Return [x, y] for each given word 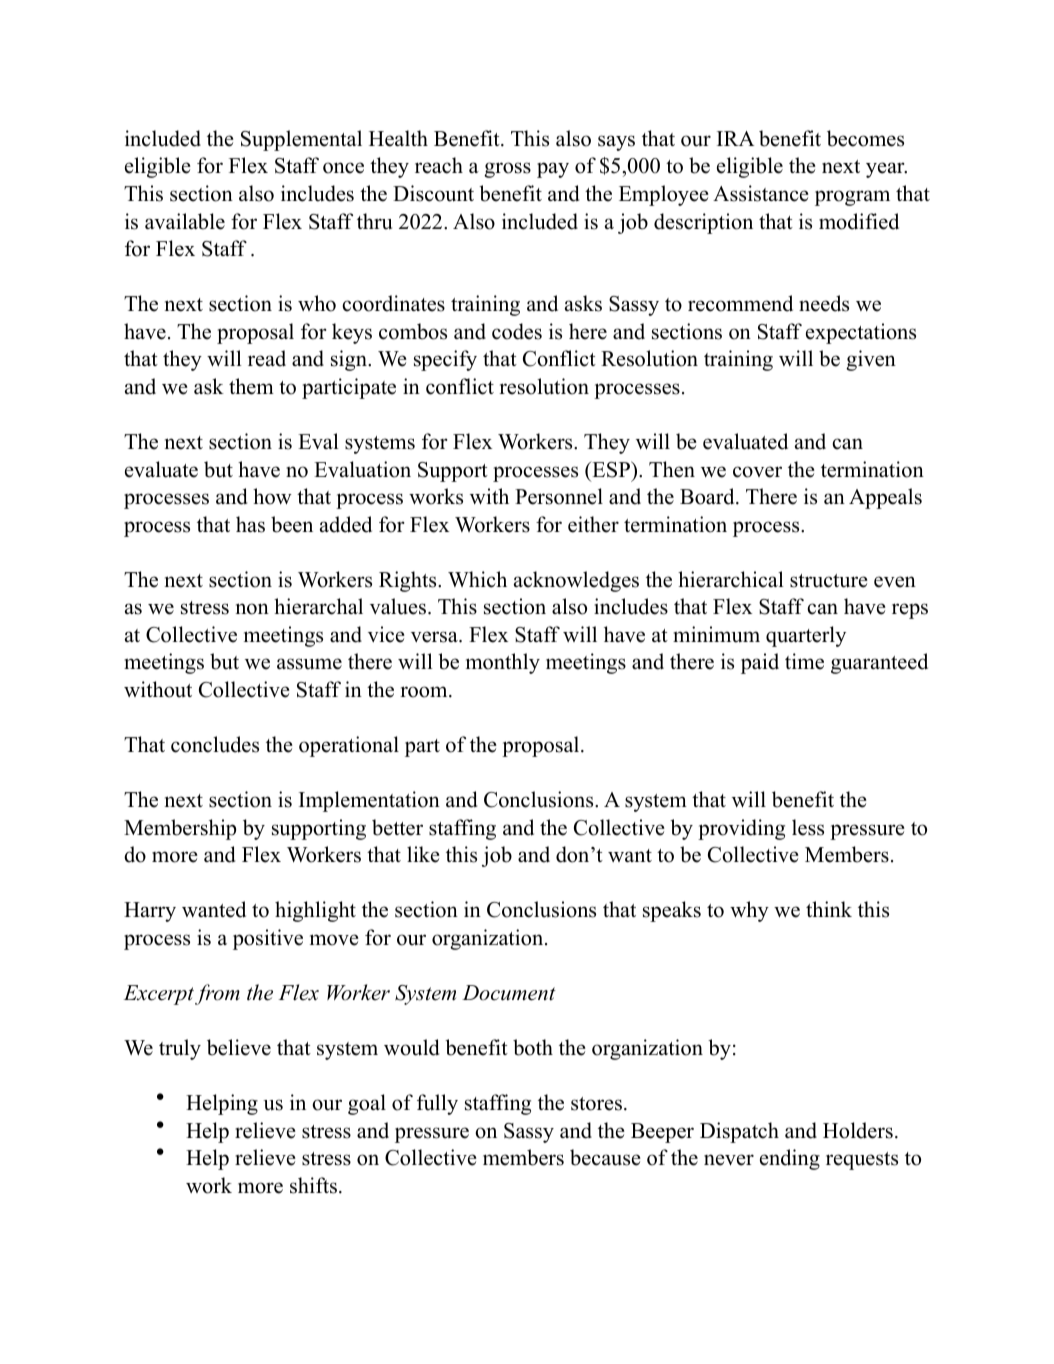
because [605, 1157]
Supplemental [301, 140]
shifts [313, 1185]
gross [507, 170]
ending [790, 1159]
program [852, 198]
